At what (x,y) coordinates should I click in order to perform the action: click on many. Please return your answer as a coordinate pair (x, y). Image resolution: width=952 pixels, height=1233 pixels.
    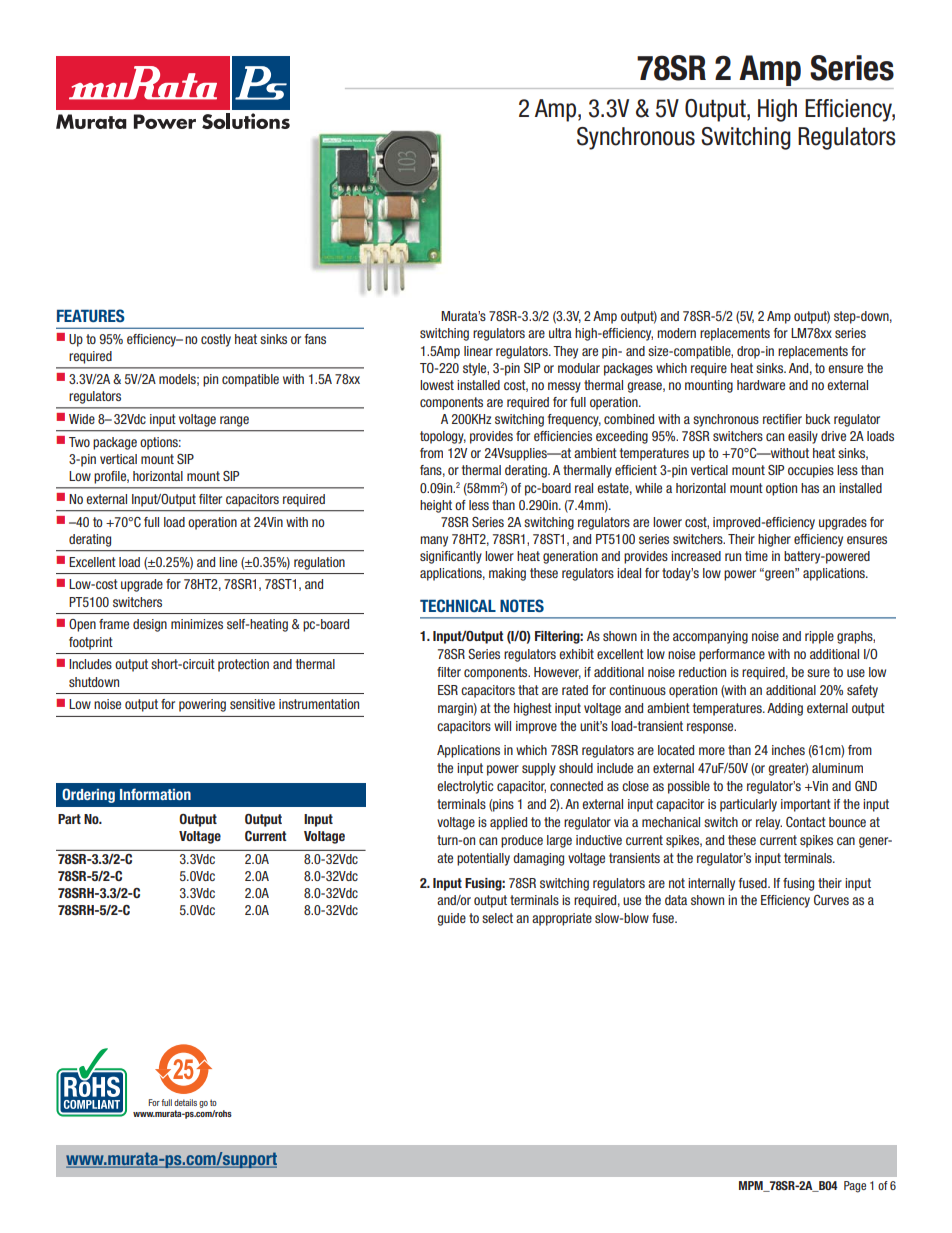
    Looking at the image, I should click on (434, 541).
